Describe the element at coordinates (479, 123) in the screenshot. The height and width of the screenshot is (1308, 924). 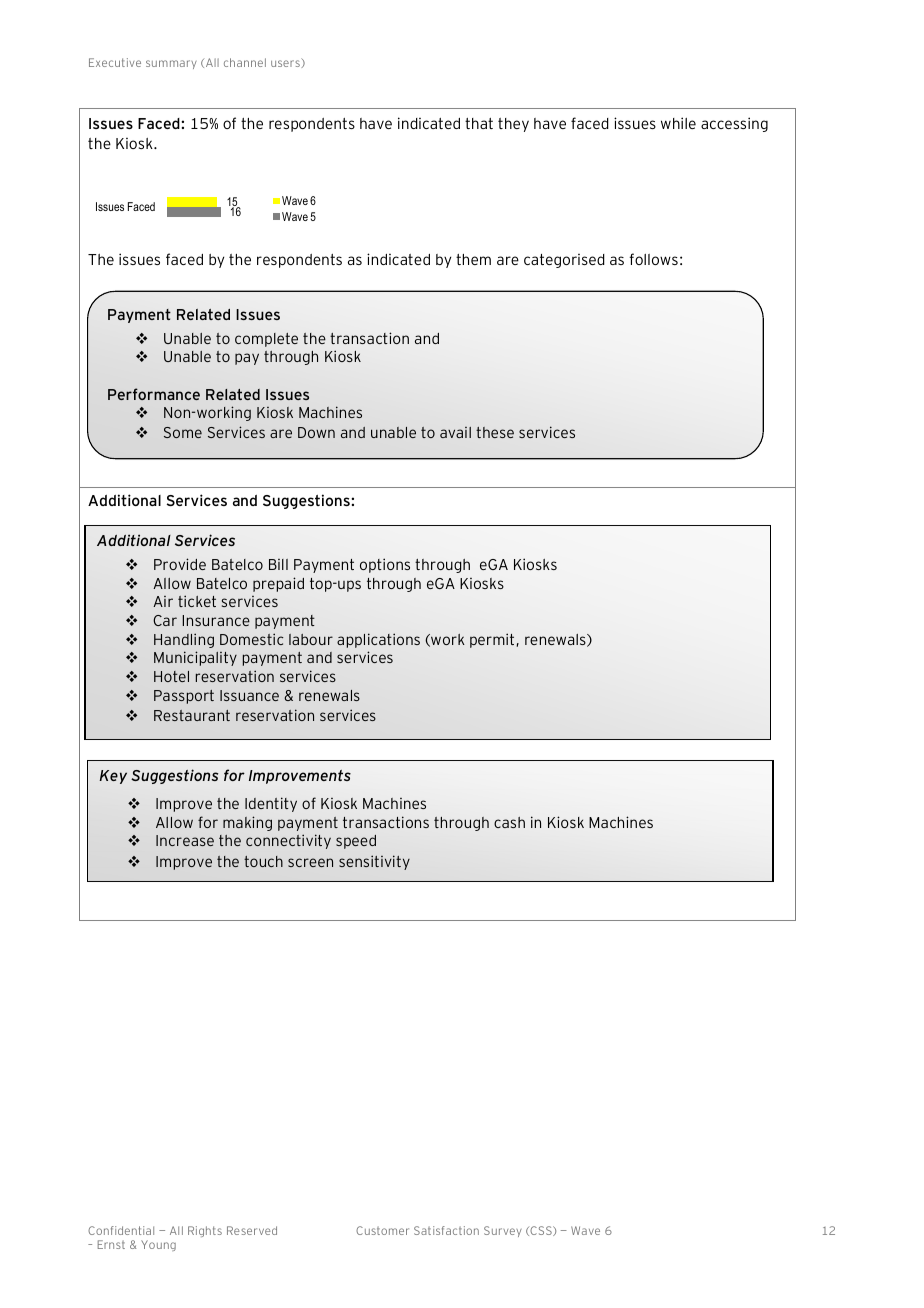
I see `that` at that location.
